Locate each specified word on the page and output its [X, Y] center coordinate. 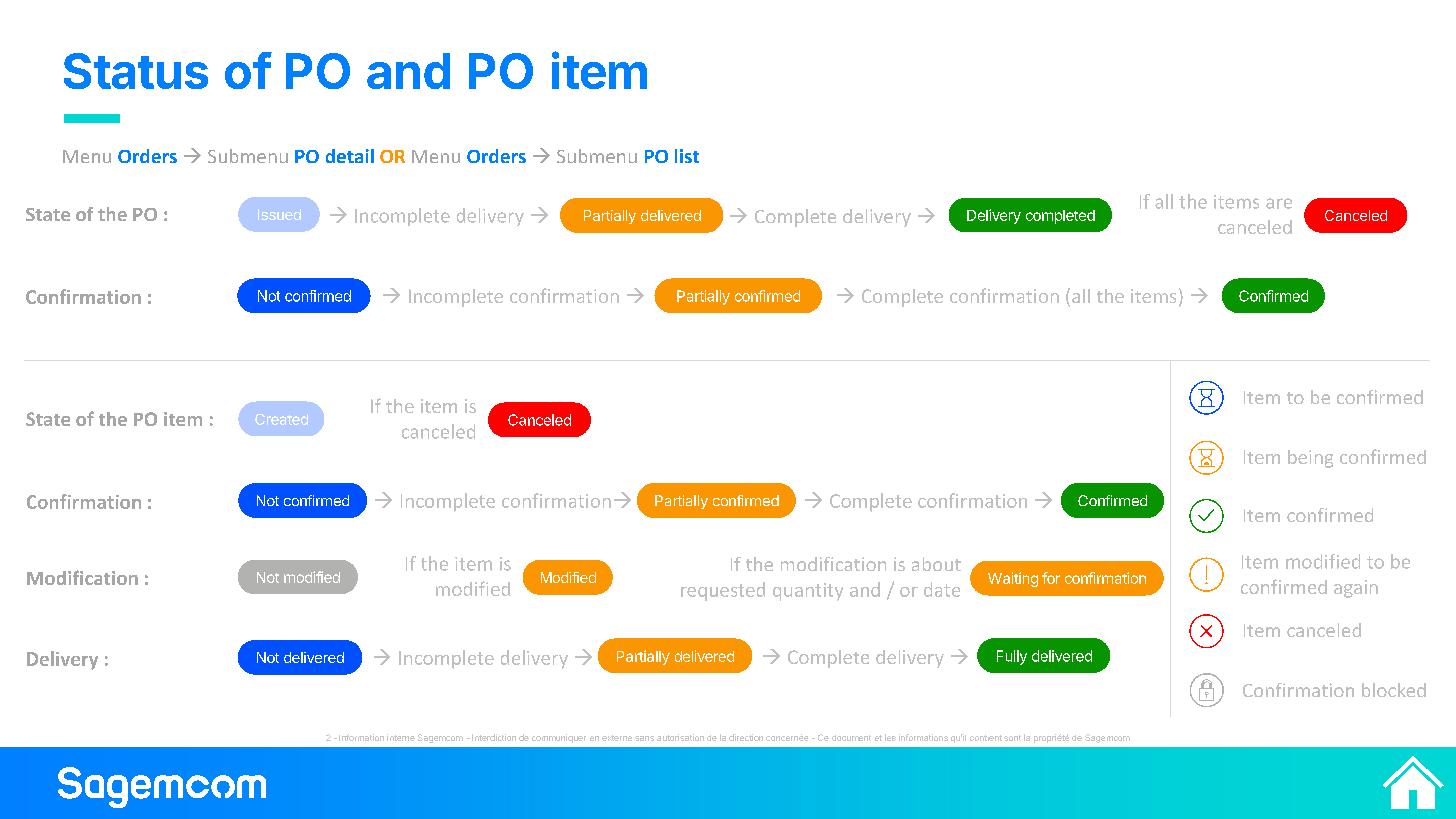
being [1310, 459]
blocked [1394, 690]
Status [136, 71]
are [1279, 203]
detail [350, 156]
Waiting [1013, 579]
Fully [1012, 657]
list [687, 156]
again [1356, 589]
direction [746, 737]
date [942, 589]
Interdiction [494, 737]
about [936, 564]
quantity [808, 592]
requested [723, 591]
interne [401, 737]
